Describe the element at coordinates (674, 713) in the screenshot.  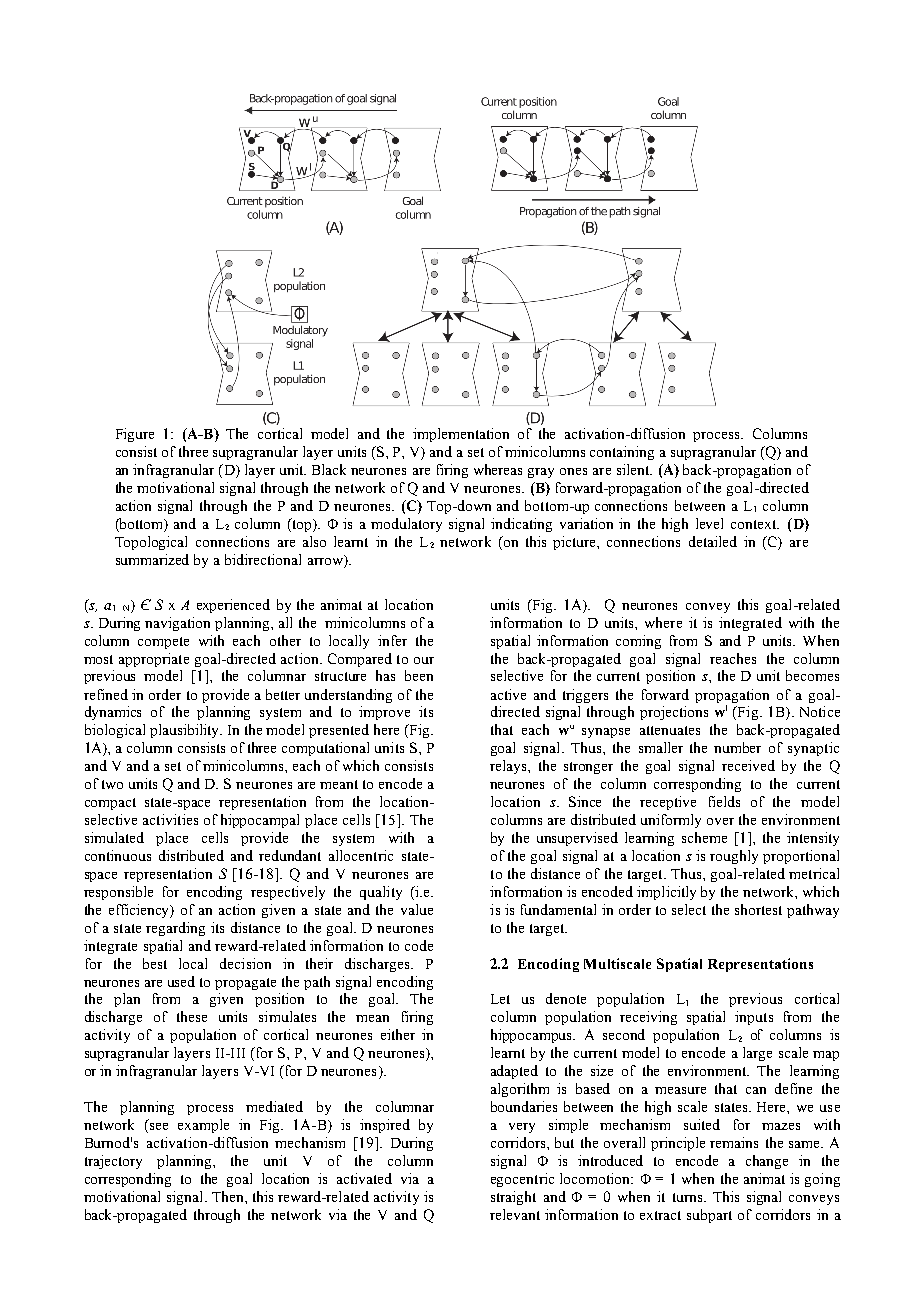
I see `projections` at that location.
